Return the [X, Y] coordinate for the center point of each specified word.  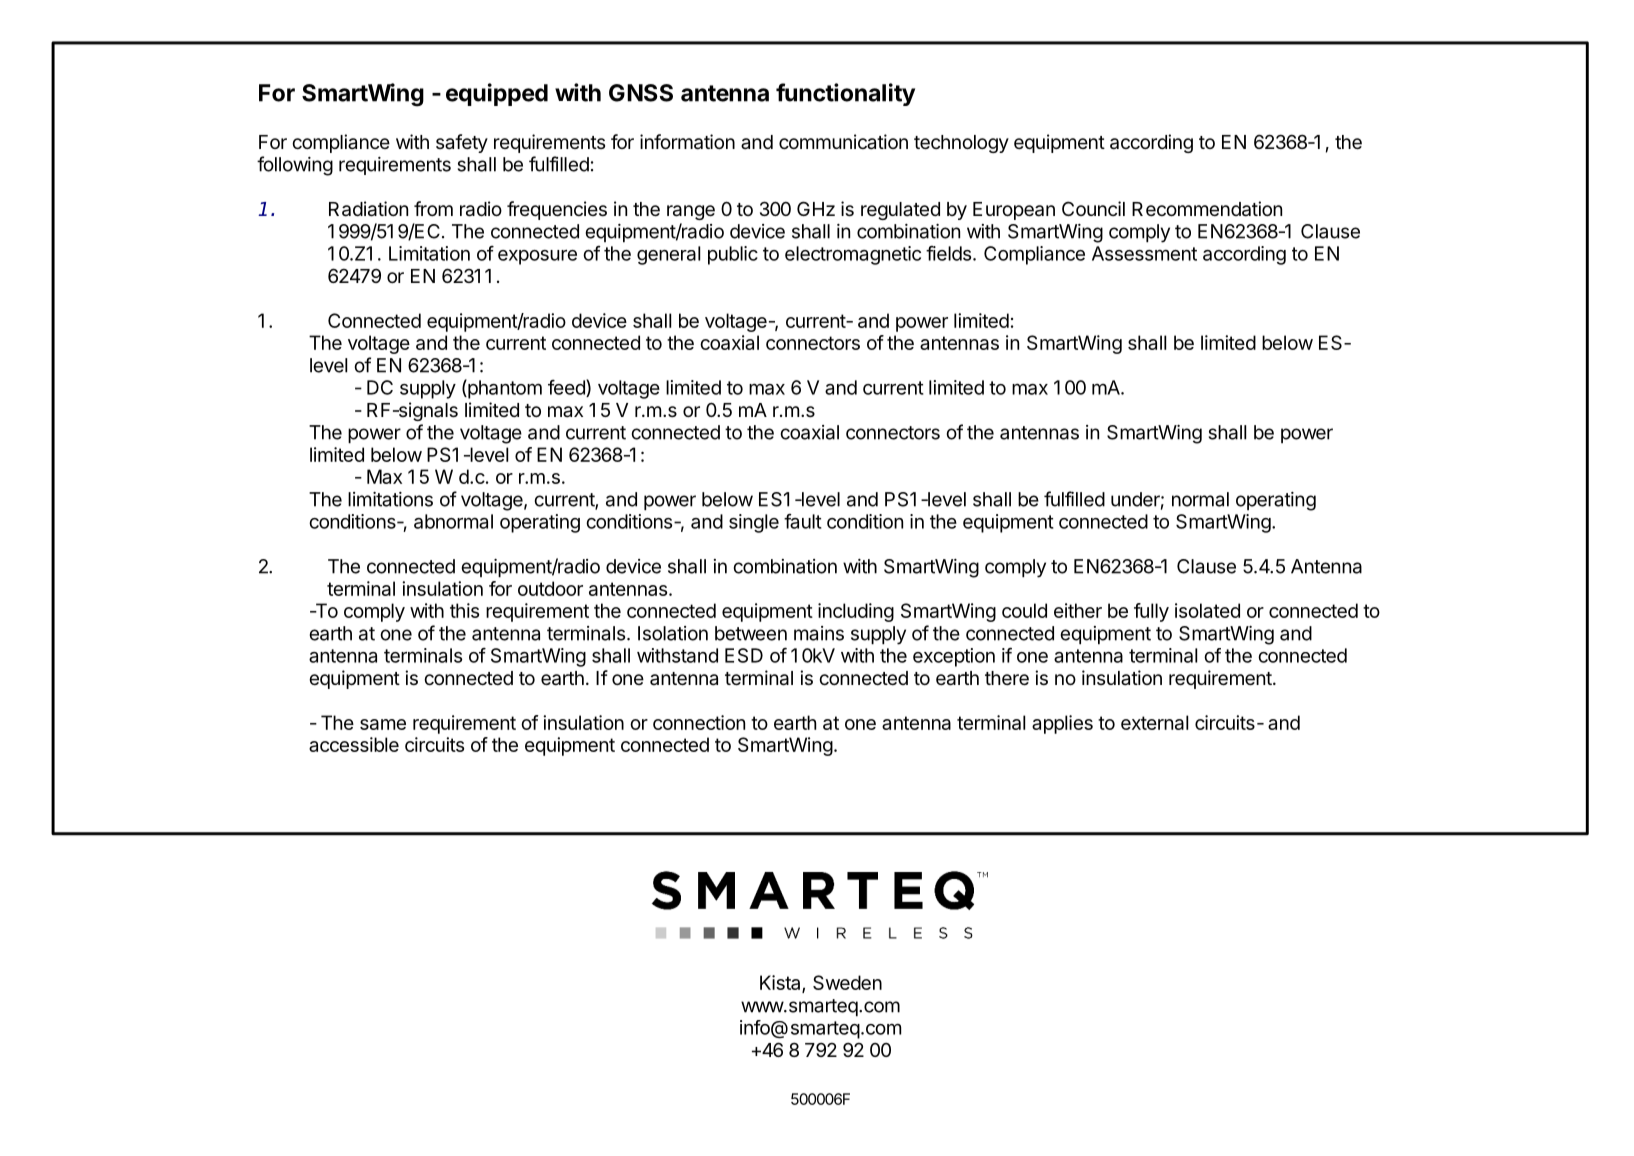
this [464, 610]
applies [1062, 724]
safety [462, 143]
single [754, 523]
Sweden [847, 982]
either [1078, 610]
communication [843, 142]
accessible [354, 744]
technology [961, 144]
